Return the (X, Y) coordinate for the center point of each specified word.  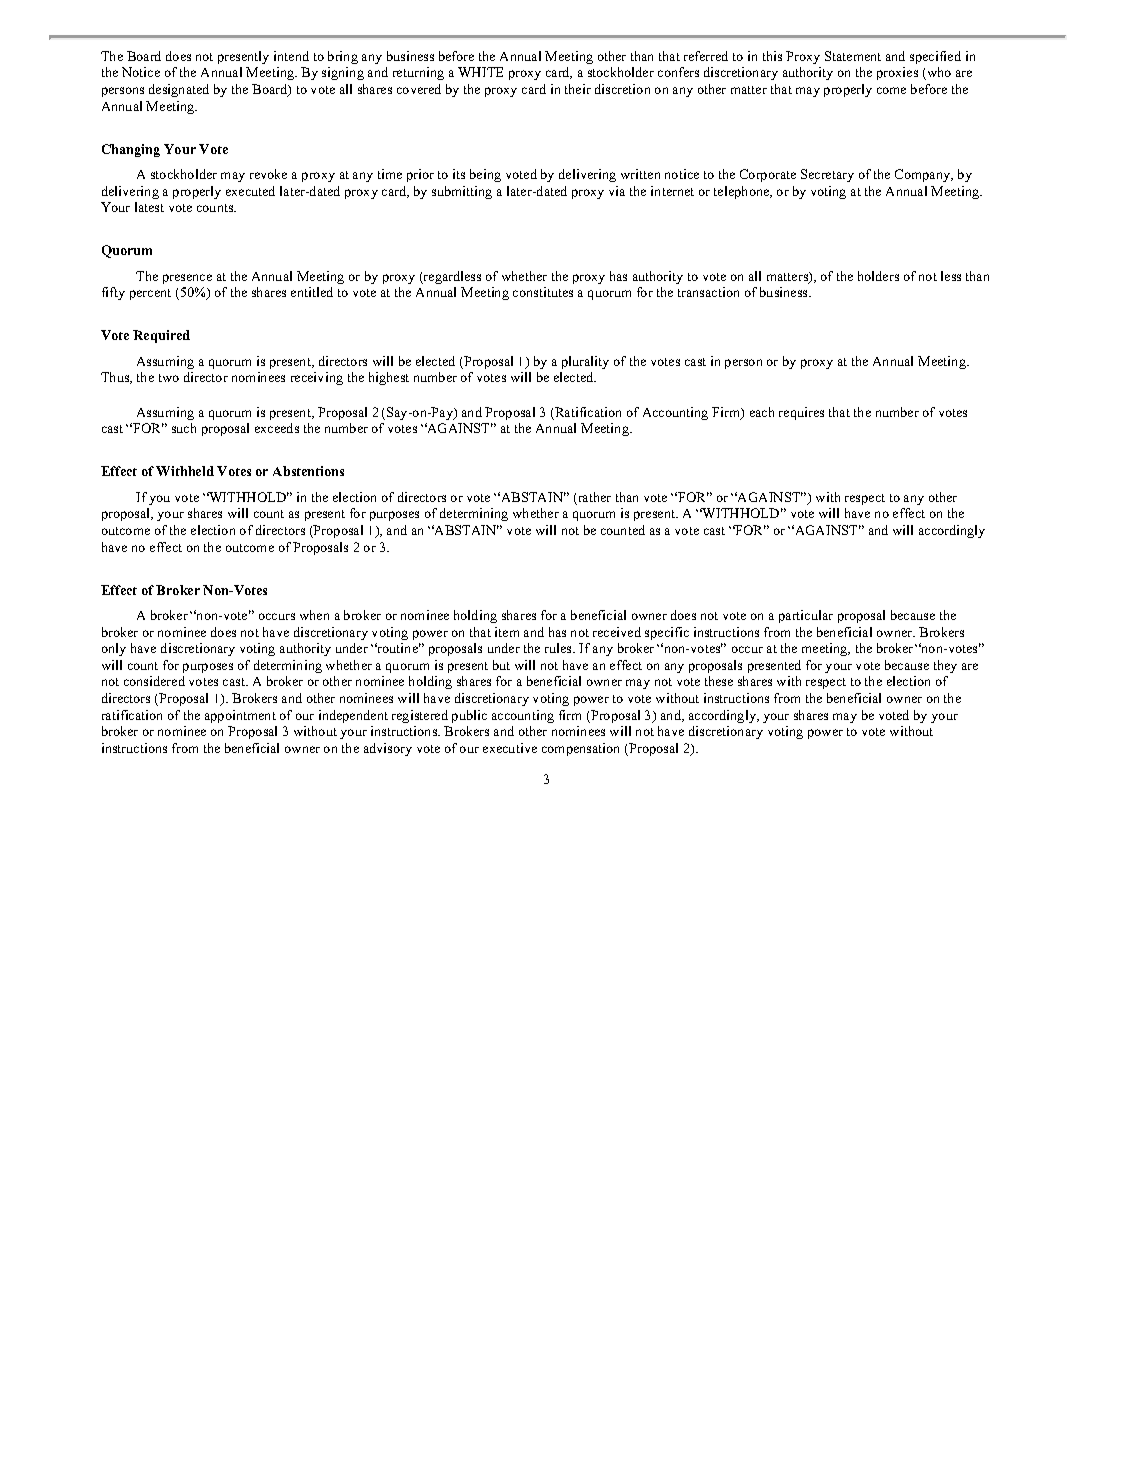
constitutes (543, 292)
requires (801, 413)
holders (878, 276)
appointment (240, 716)
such (184, 428)
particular (806, 616)
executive (510, 748)
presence (187, 279)
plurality (585, 362)
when (314, 615)
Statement (853, 56)
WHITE (480, 72)
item (507, 632)
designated (179, 90)
